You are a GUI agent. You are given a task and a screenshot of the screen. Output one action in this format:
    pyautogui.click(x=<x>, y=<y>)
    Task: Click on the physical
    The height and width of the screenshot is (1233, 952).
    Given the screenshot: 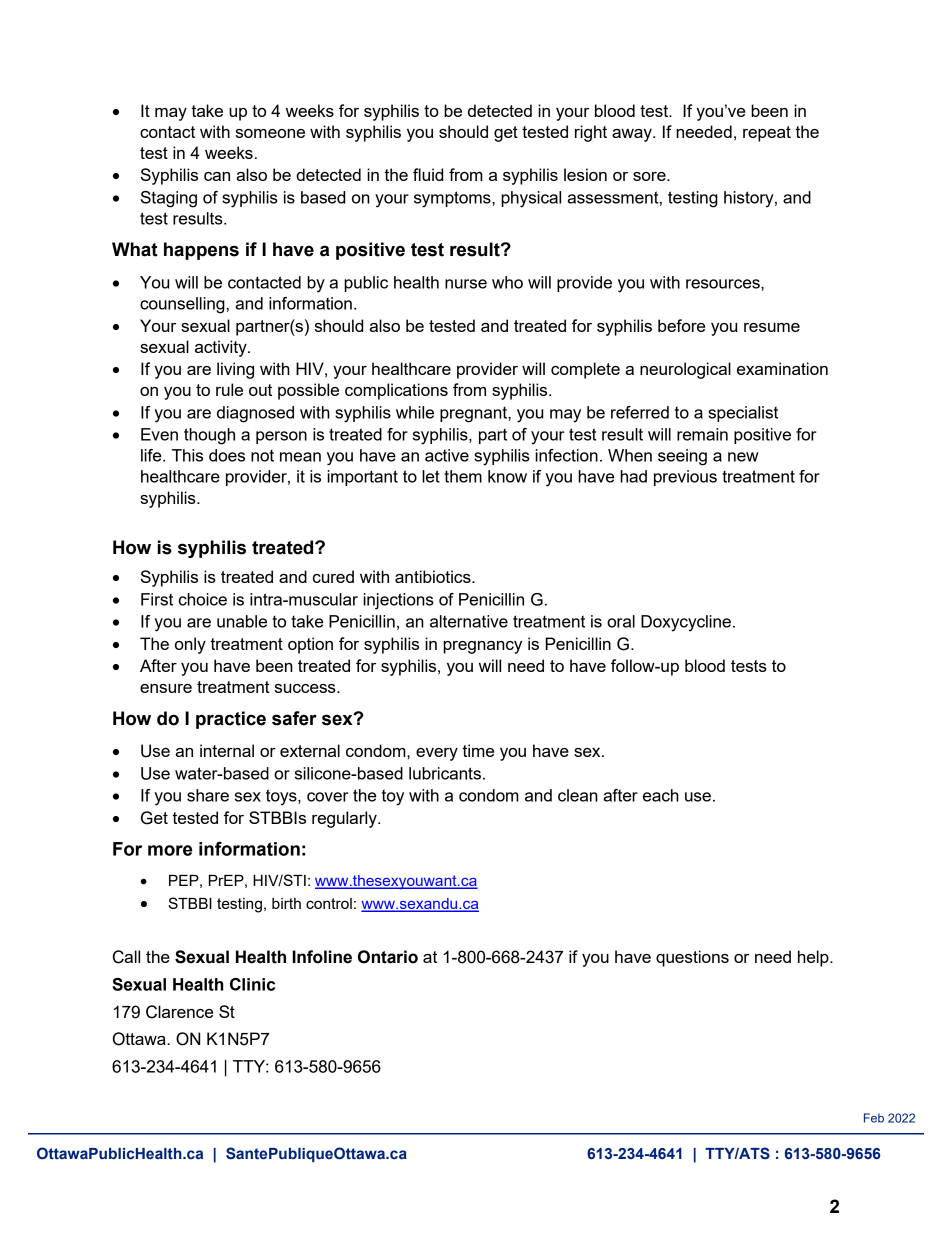 What is the action you would take?
    pyautogui.click(x=531, y=199)
